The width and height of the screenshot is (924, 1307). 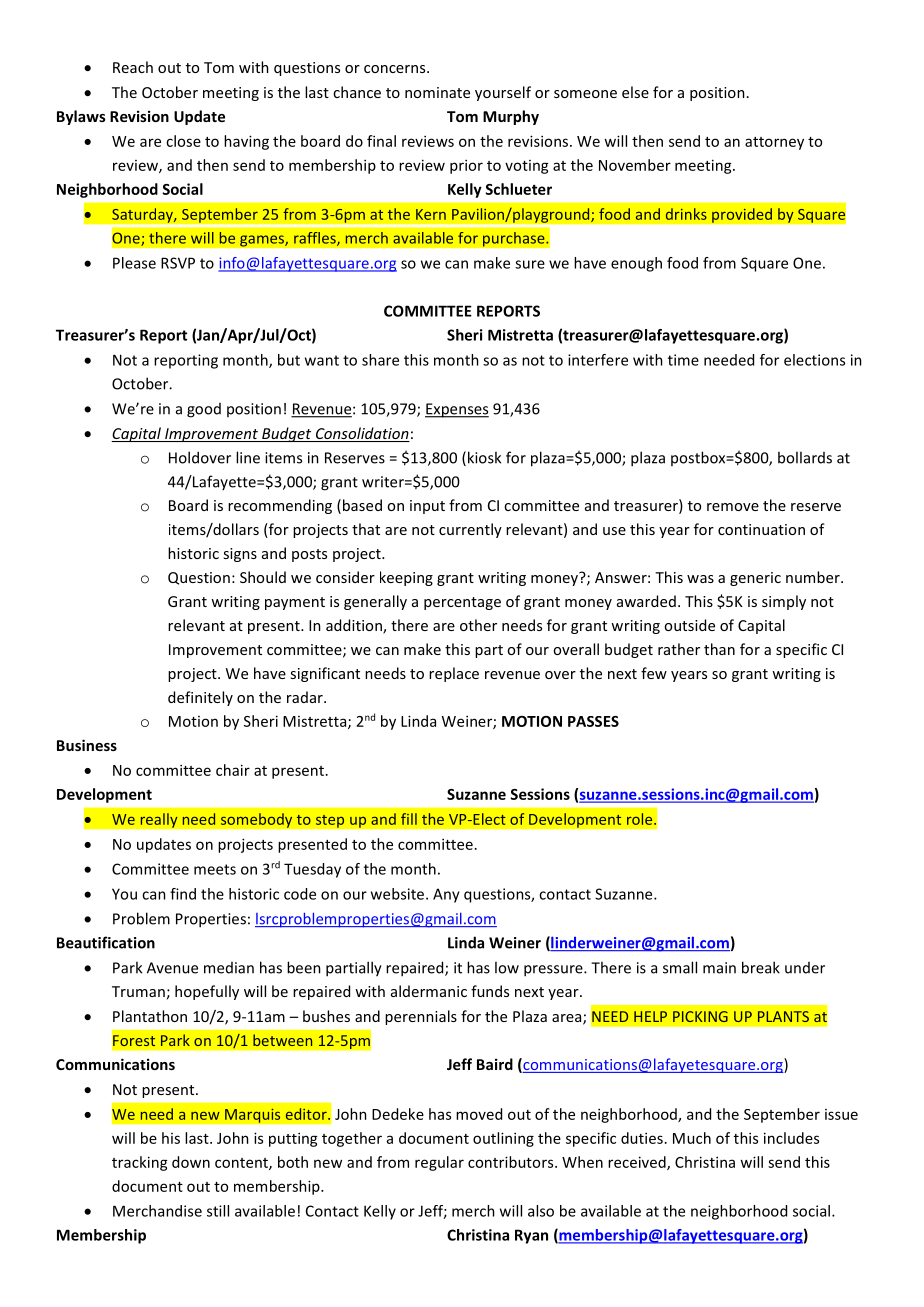 I want to click on fill, so click(x=409, y=819).
